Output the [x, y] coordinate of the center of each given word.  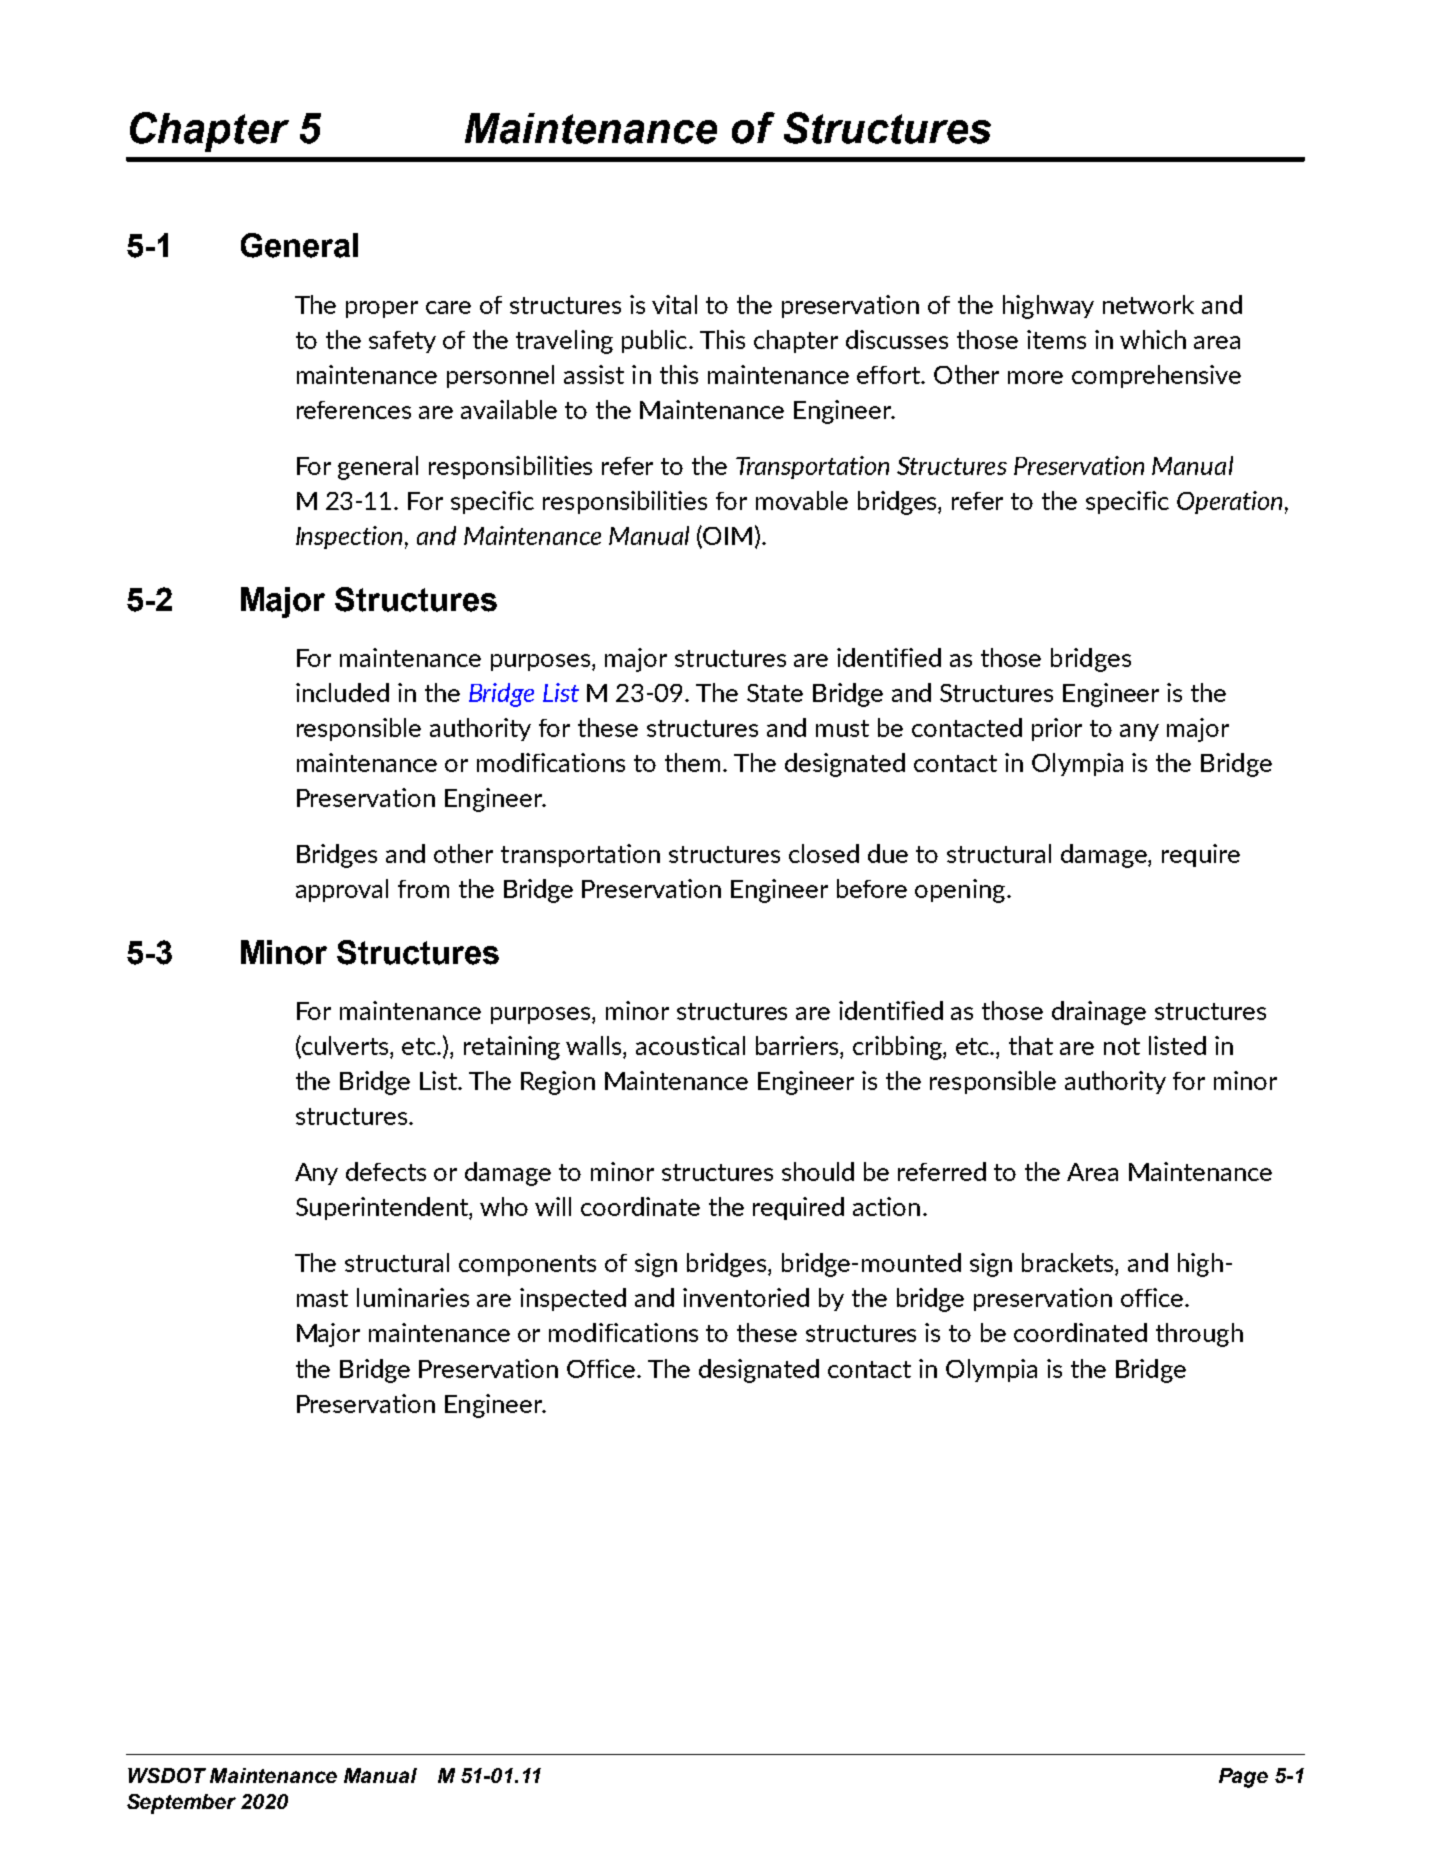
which [1153, 339]
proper [382, 309]
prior [1057, 729]
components [527, 1265]
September [181, 1804]
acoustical [690, 1045]
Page [1243, 1778]
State [775, 693]
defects [386, 1171]
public [656, 341]
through [1199, 1335]
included [342, 692]
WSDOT [167, 1775]
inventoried [746, 1297]
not [1122, 1046]
